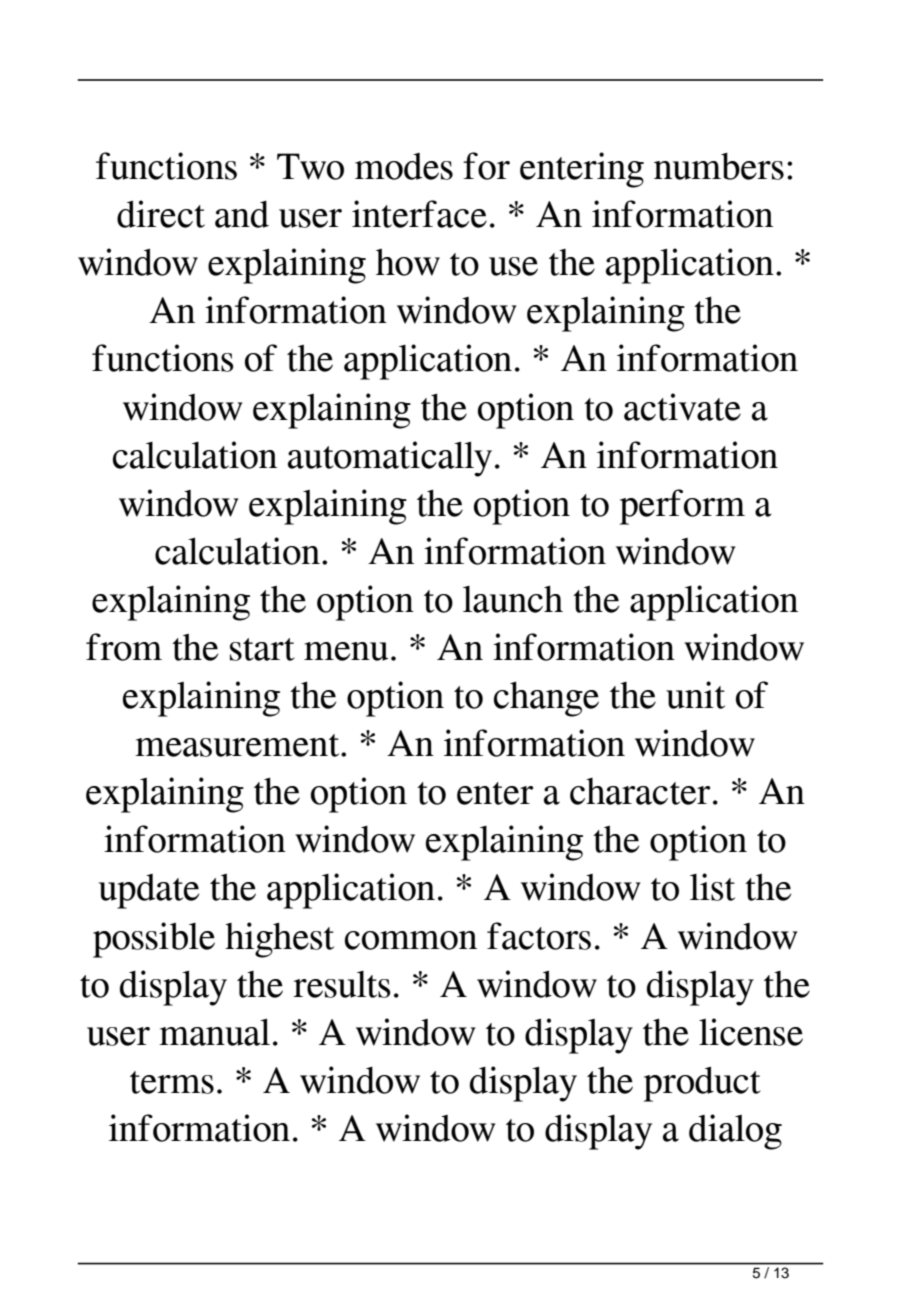  What do you see at coordinates (346, 651) in the screenshot?
I see `menu` at bounding box center [346, 651].
